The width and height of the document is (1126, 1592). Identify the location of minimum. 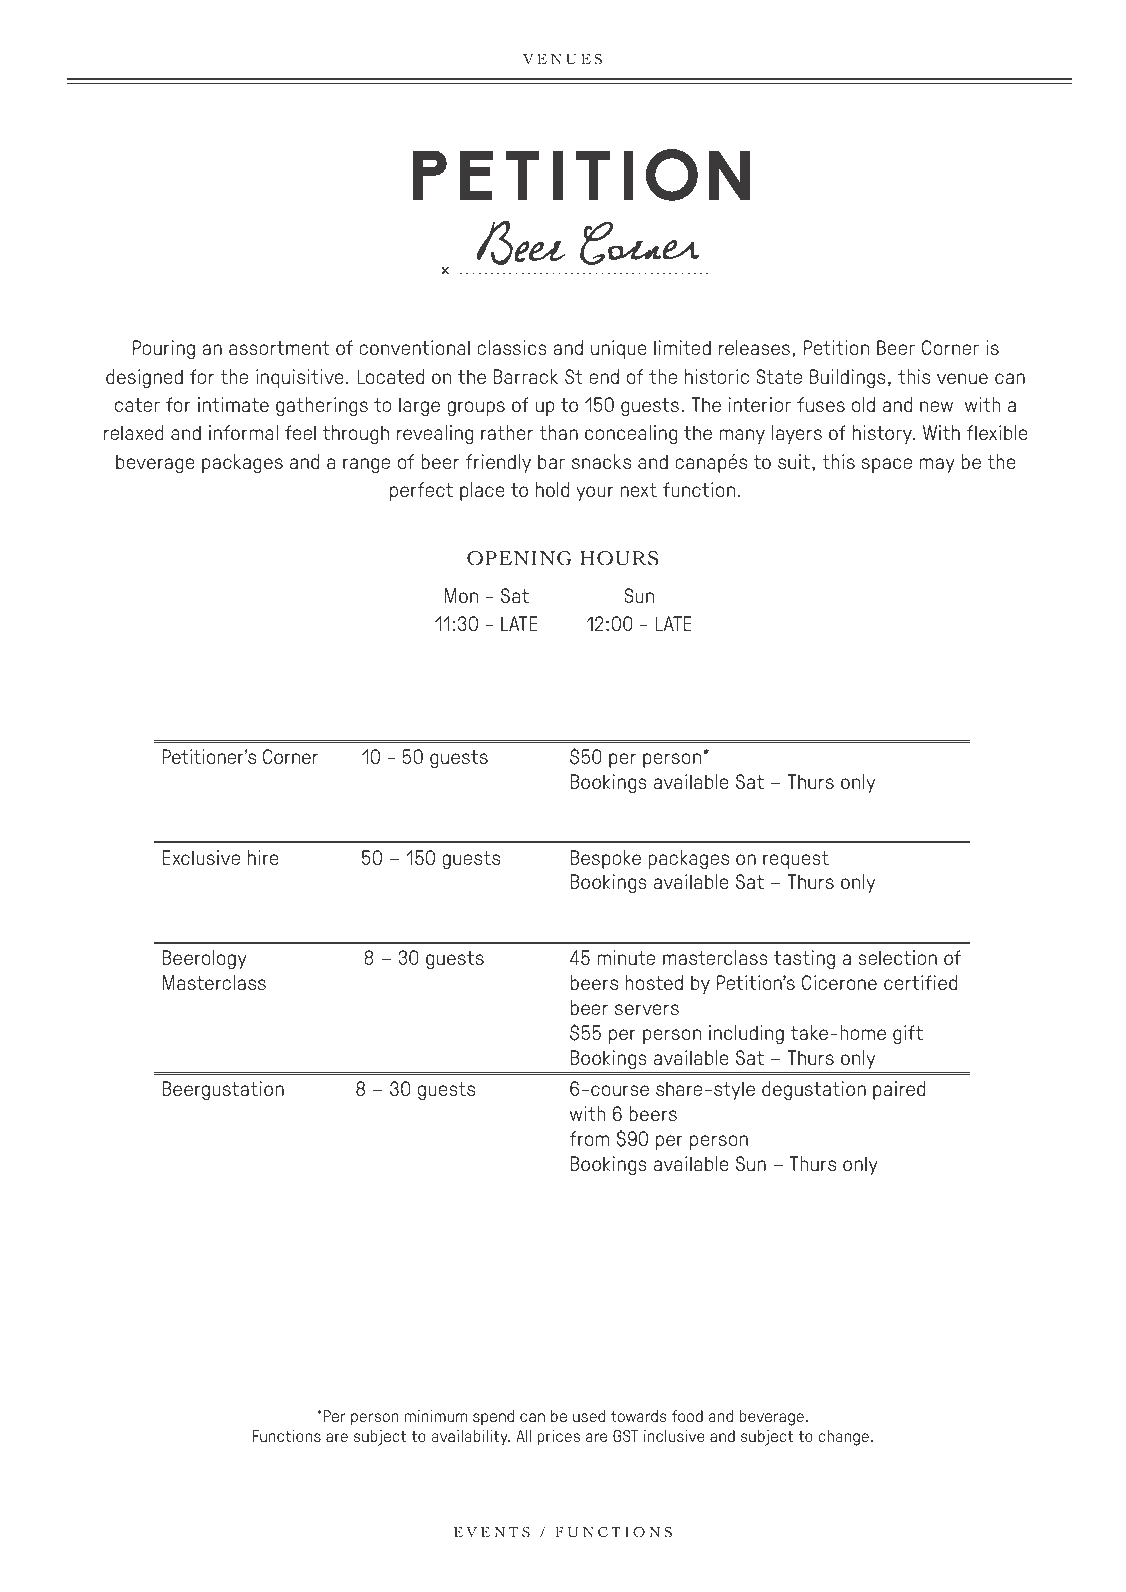
(436, 1416).
